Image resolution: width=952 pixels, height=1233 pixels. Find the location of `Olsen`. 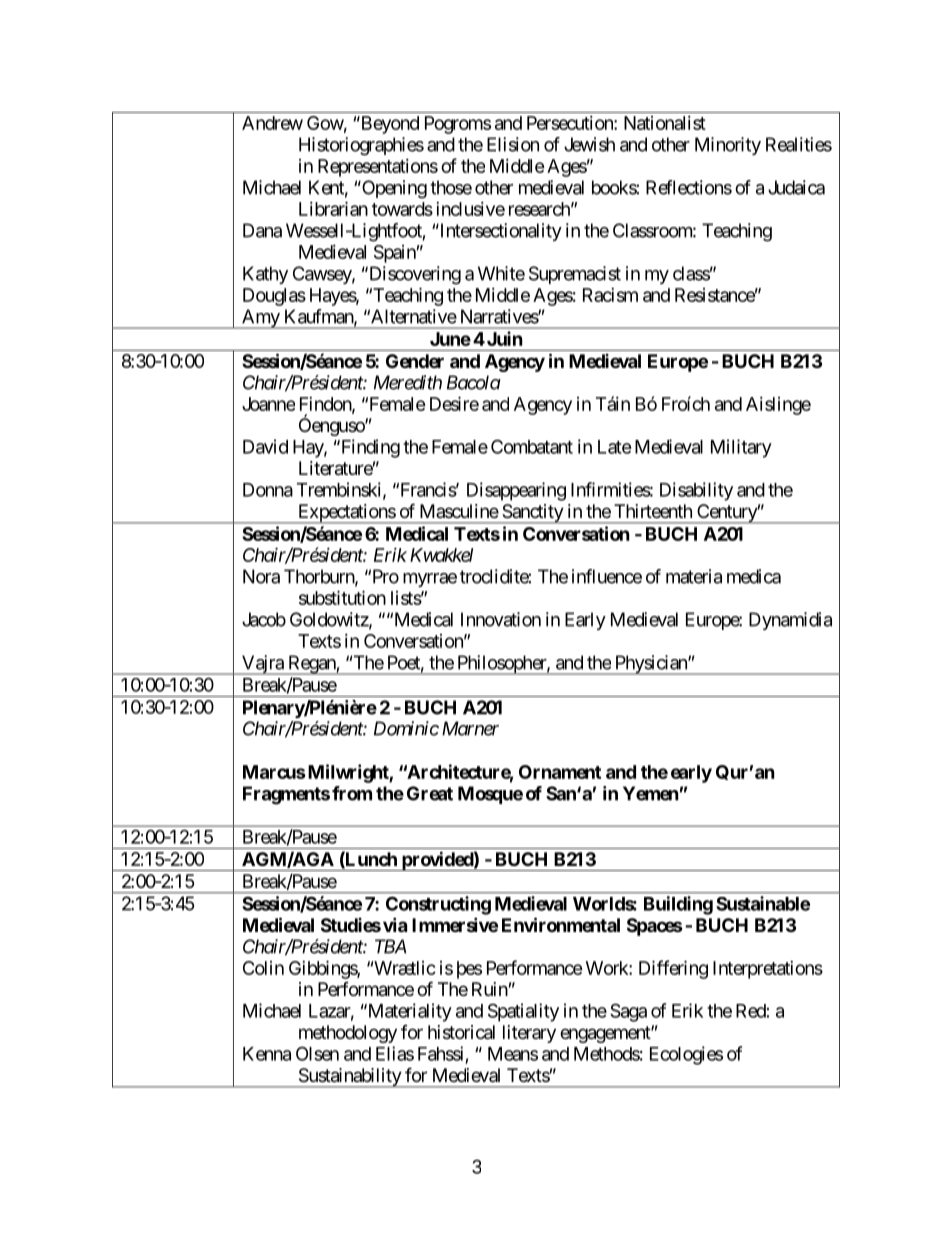

Olsen is located at coordinates (317, 1053).
